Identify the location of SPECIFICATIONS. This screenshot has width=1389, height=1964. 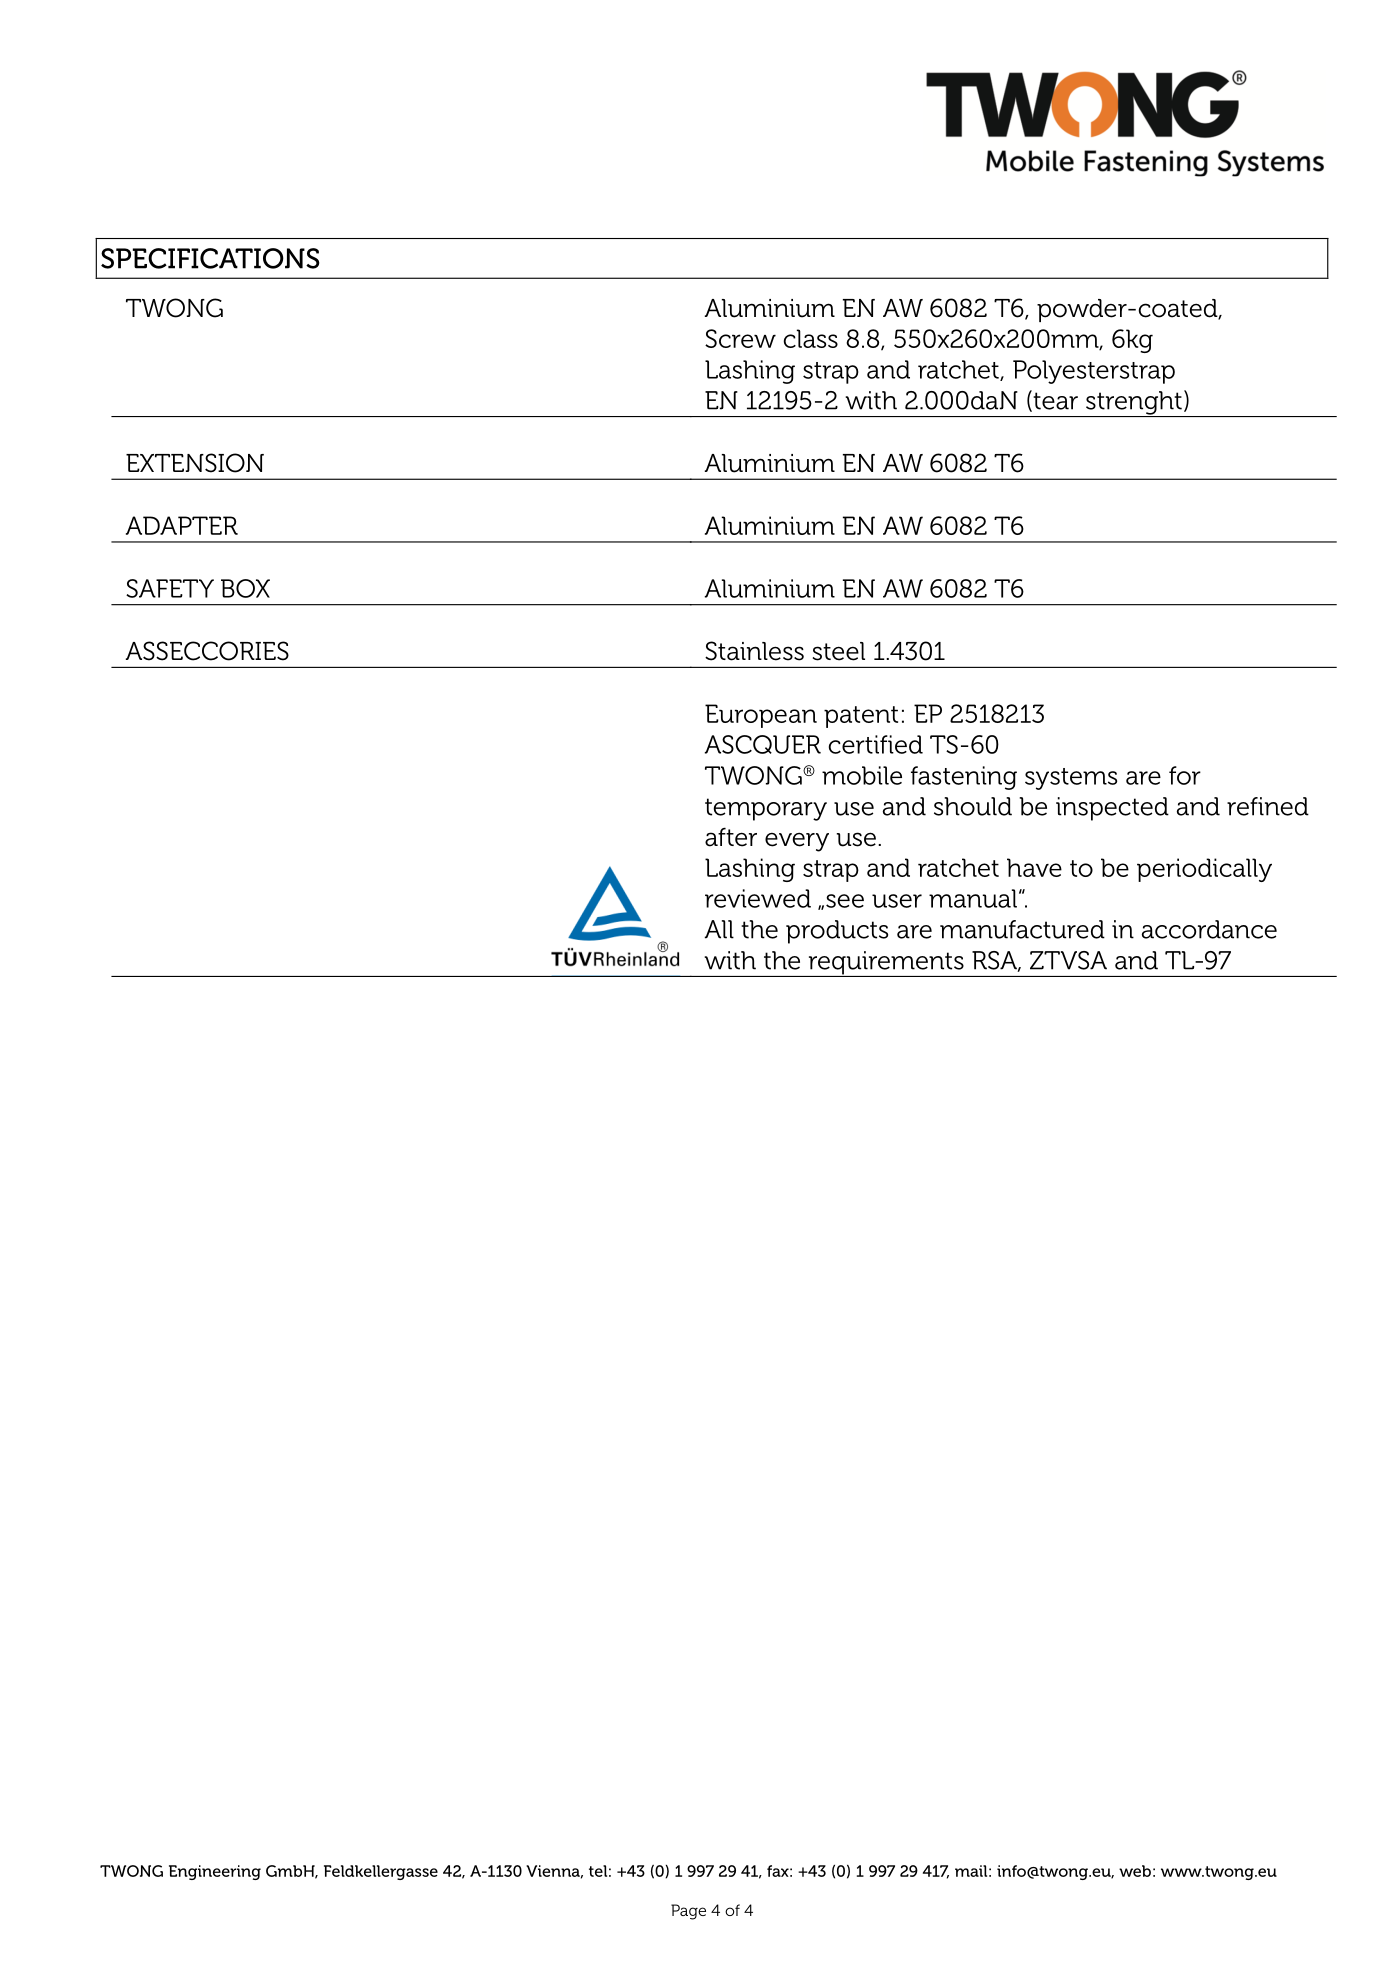
(210, 258).
